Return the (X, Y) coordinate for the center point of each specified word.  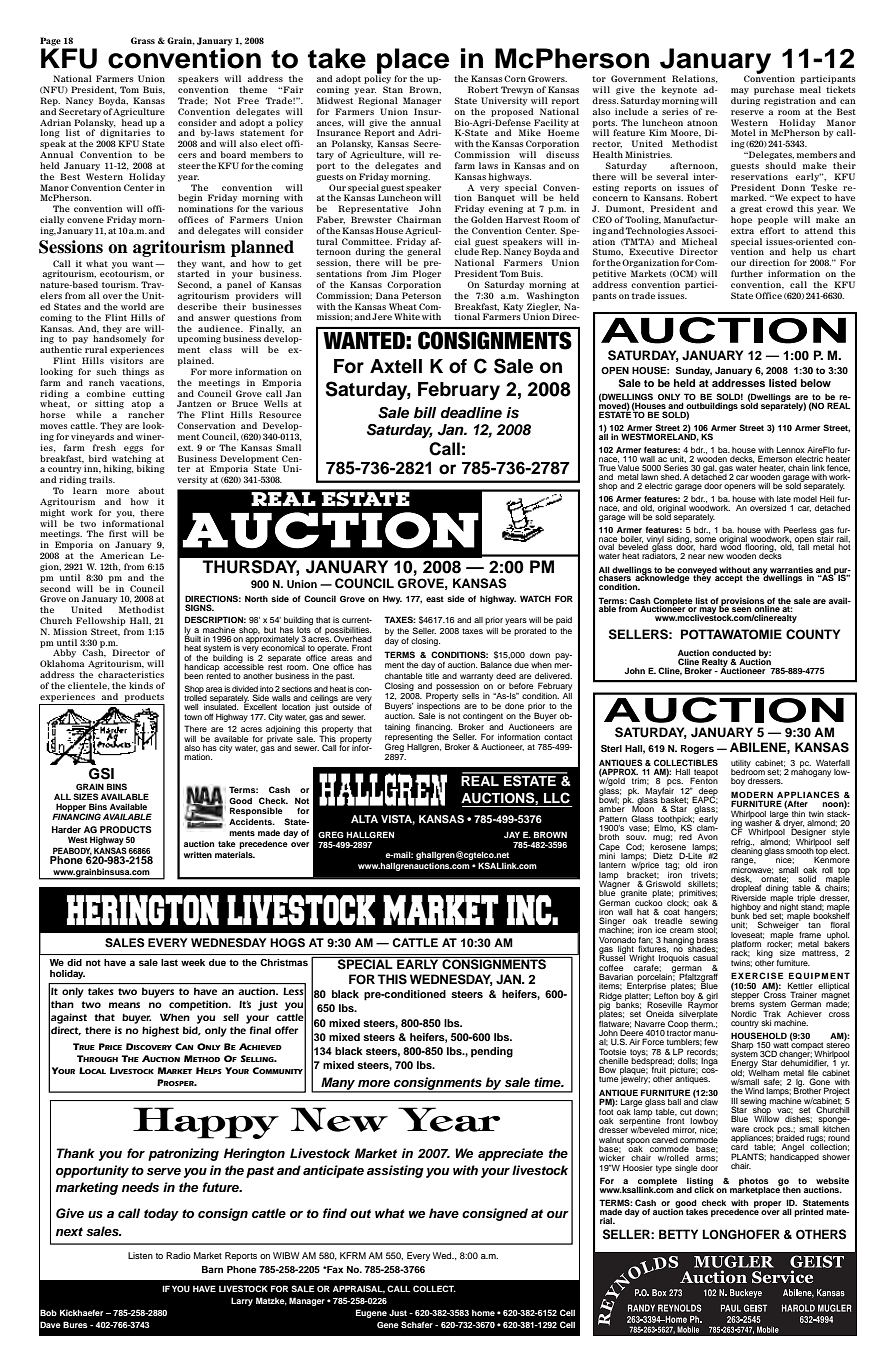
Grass (143, 40)
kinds (141, 685)
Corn (515, 78)
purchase (774, 90)
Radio (178, 1255)
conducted (734, 654)
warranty (476, 677)
